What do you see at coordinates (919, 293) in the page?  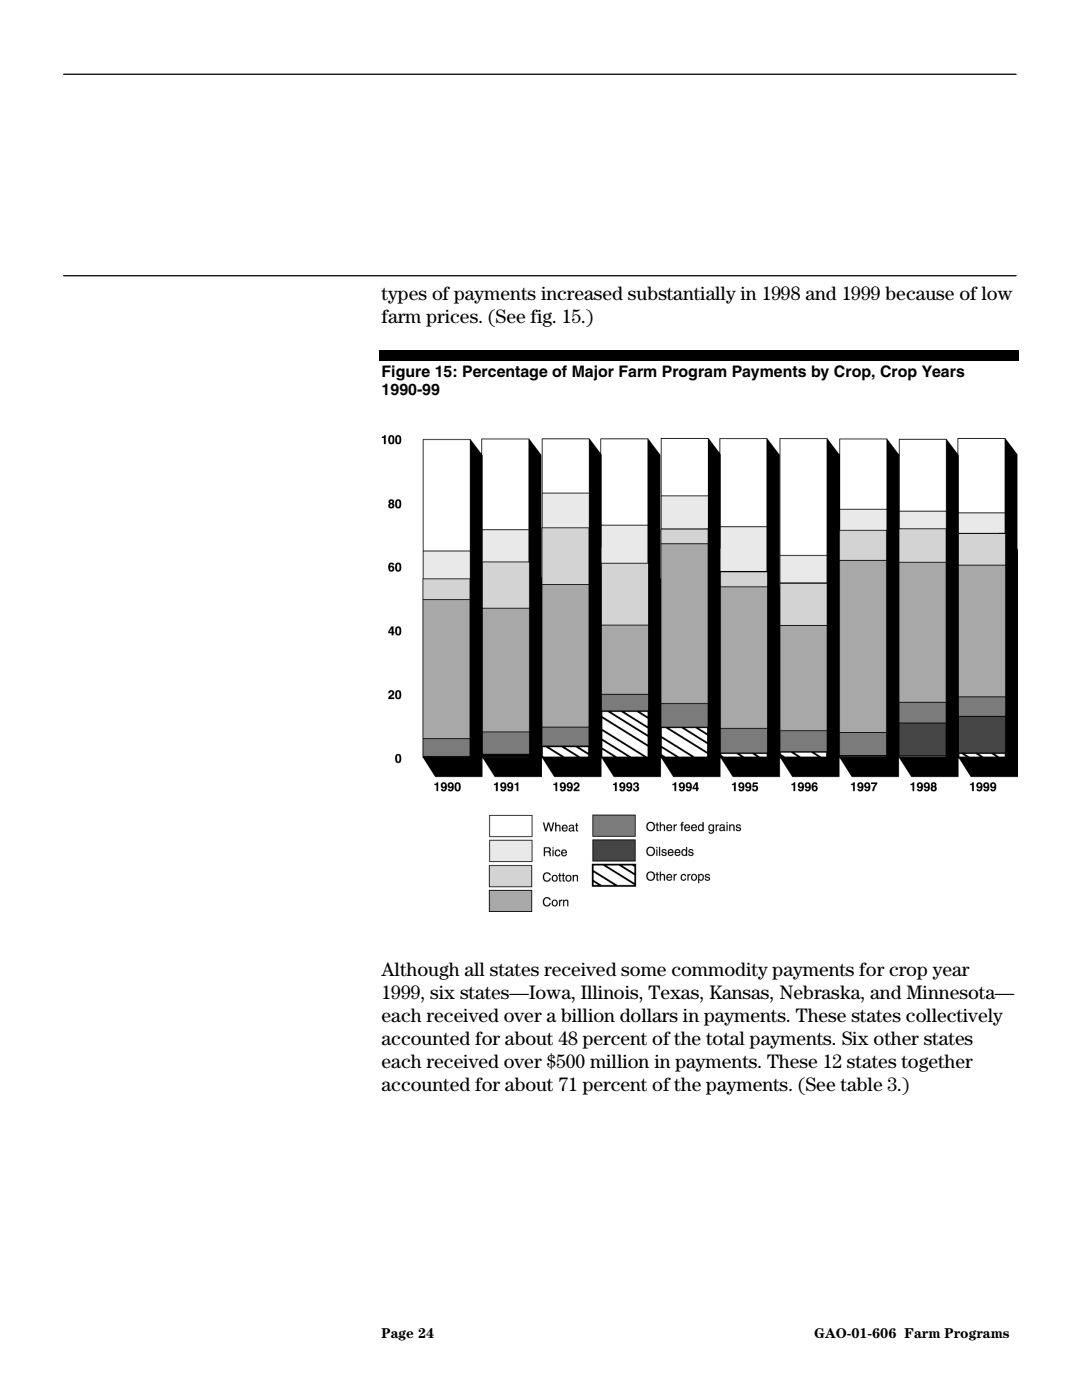 I see `because` at bounding box center [919, 293].
